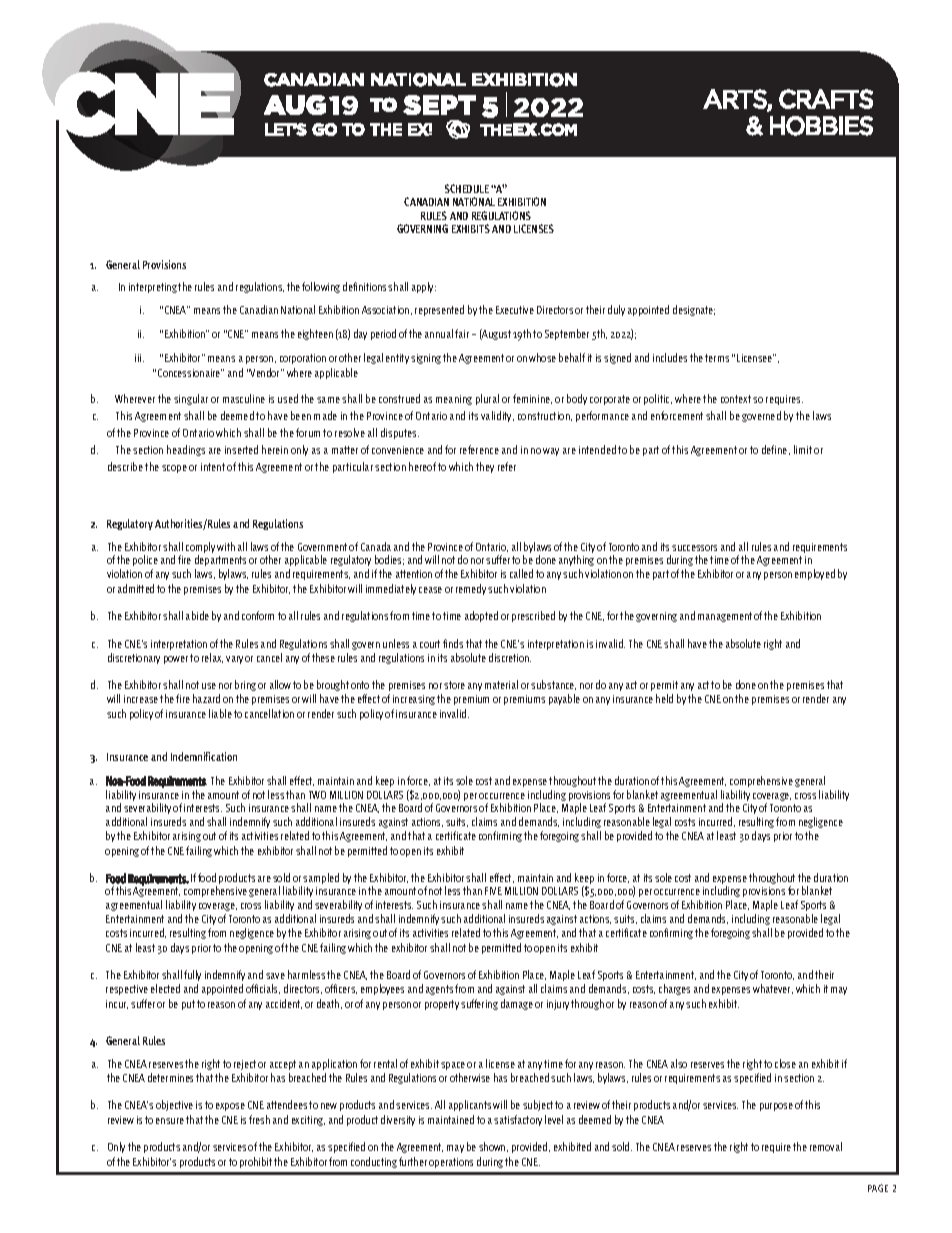  I want to click on removal, so click(826, 1146).
